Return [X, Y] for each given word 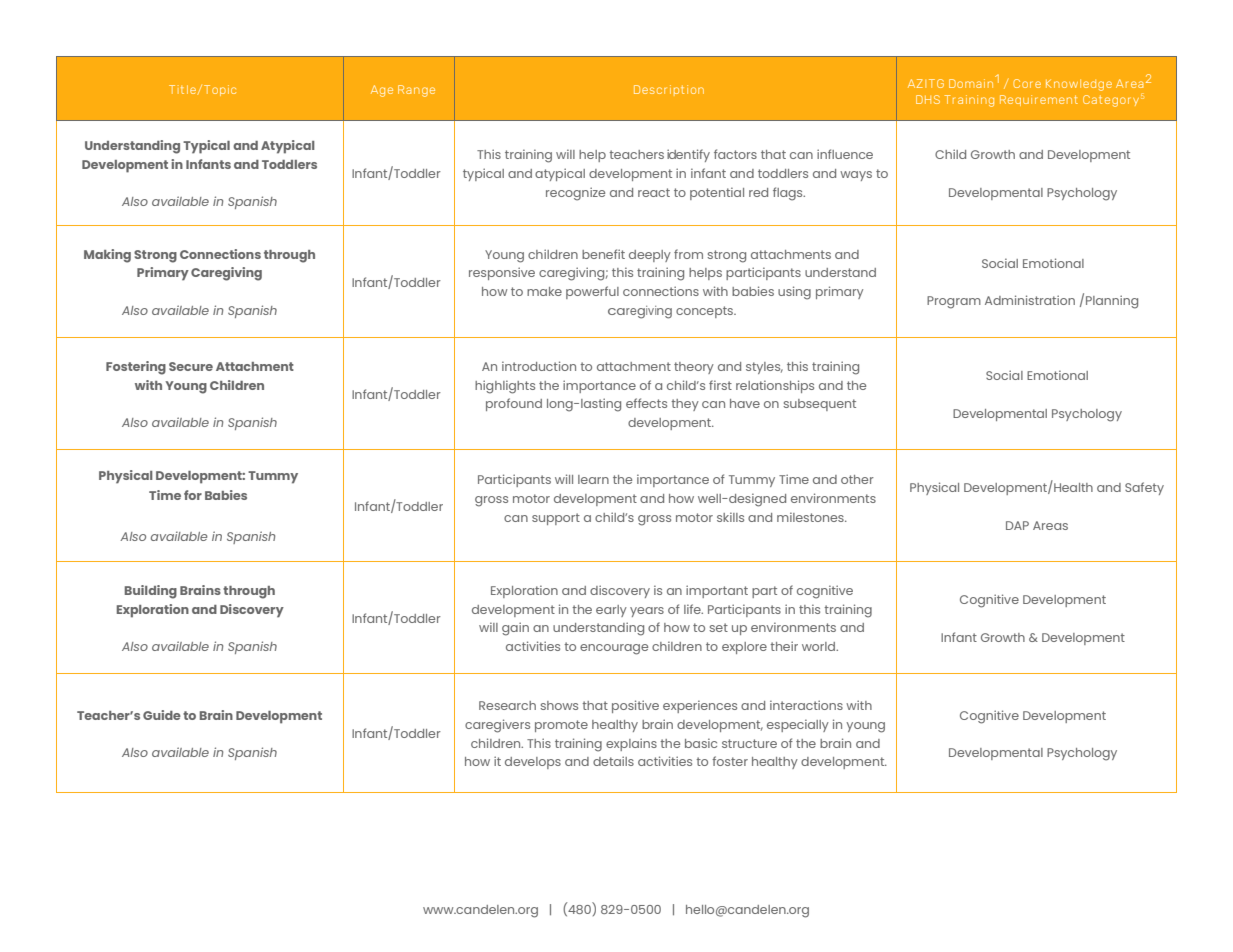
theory [694, 368]
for [193, 495]
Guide [162, 715]
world [820, 646]
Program [954, 302]
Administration [1030, 300]
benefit [603, 254]
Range [416, 91]
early [611, 611]
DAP [1017, 525]
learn [593, 479]
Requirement [1039, 100]
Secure [191, 366]
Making [107, 256]
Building [151, 592]
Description [669, 90]
